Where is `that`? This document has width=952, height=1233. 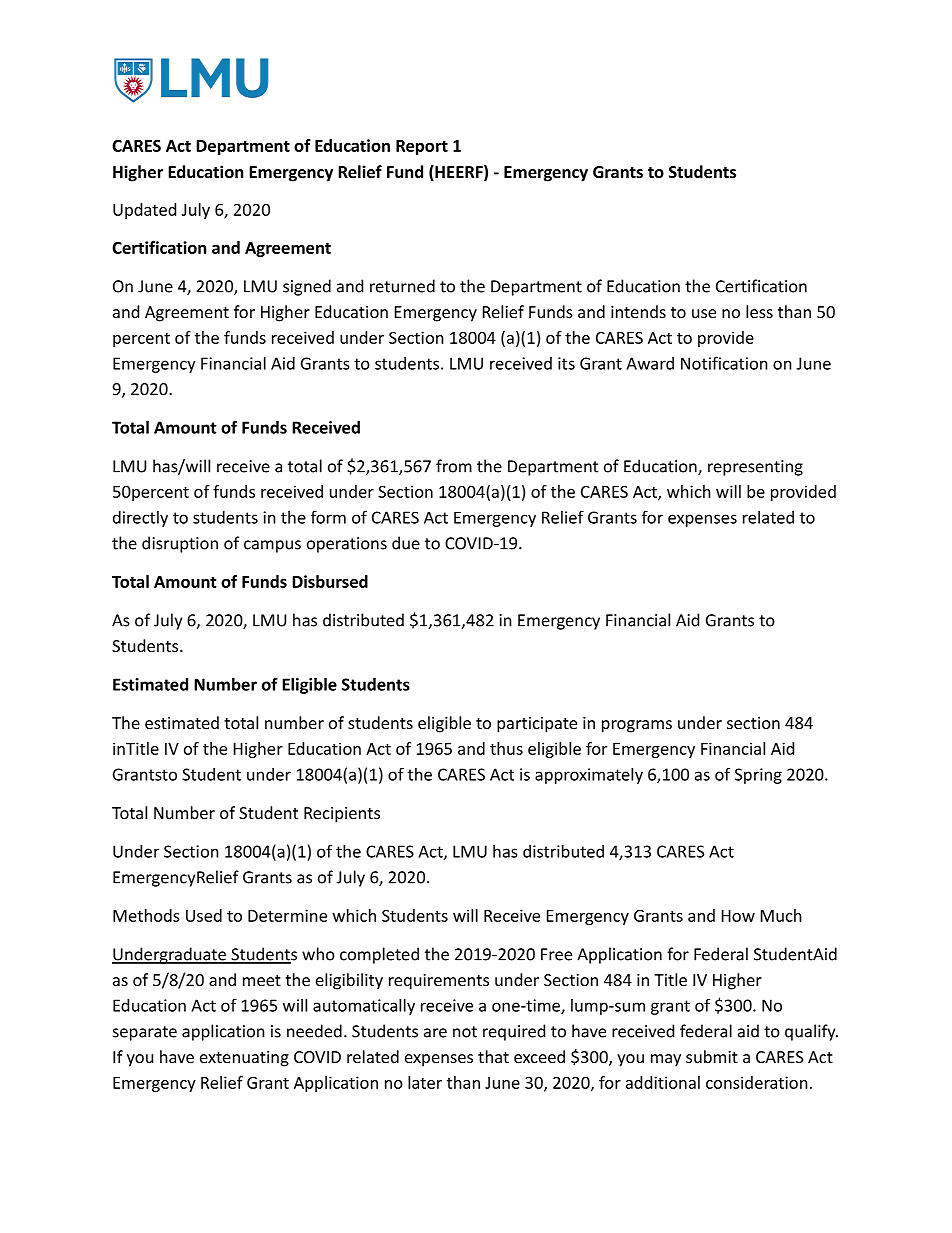
that is located at coordinates (493, 1056).
